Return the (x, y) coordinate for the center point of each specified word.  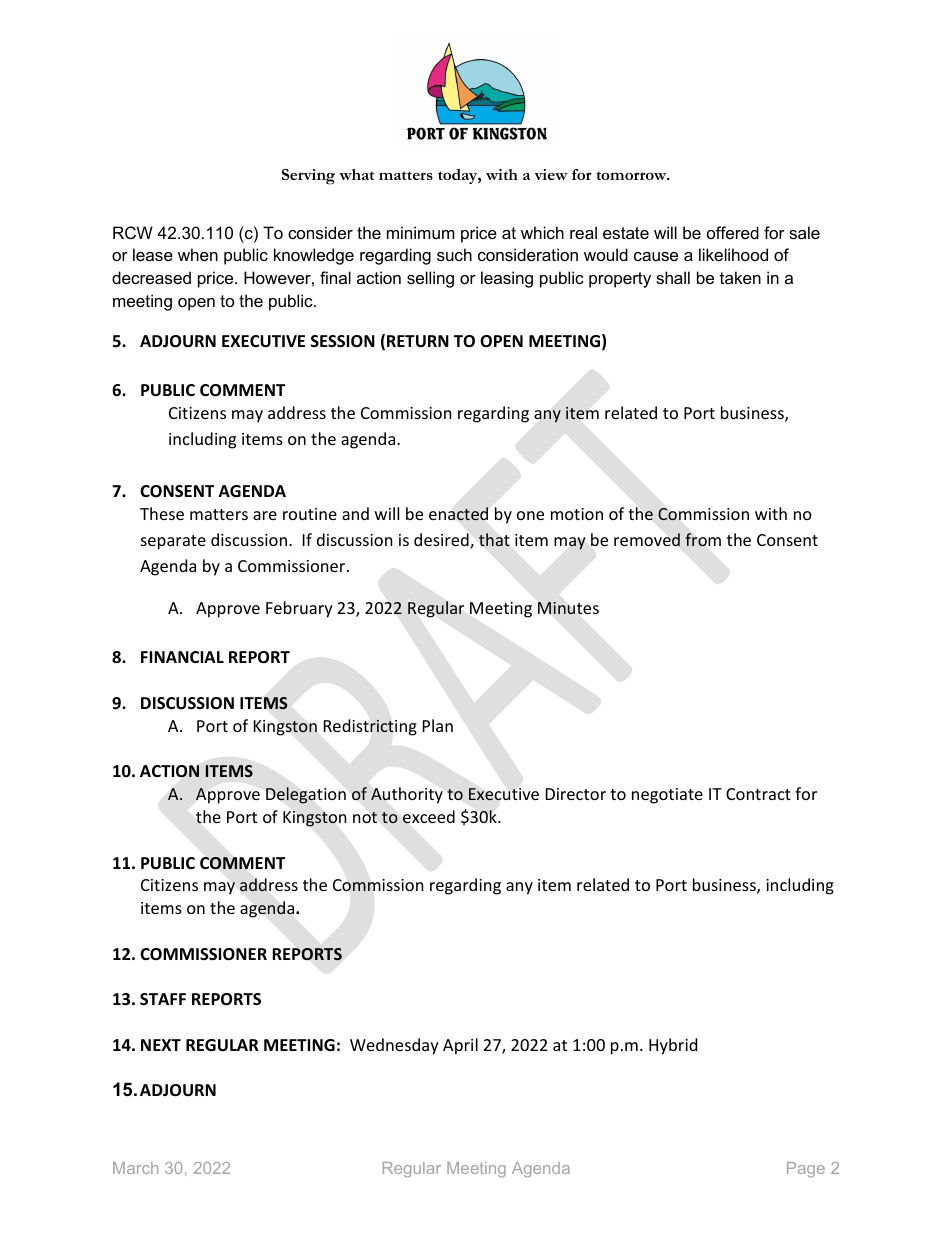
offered (733, 232)
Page (806, 1170)
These (162, 513)
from (703, 540)
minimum (421, 232)
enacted (458, 514)
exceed (429, 817)
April (460, 1046)
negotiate (667, 796)
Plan (438, 725)
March (135, 1168)
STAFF (163, 999)
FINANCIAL (182, 657)
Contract (758, 794)
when (198, 254)
